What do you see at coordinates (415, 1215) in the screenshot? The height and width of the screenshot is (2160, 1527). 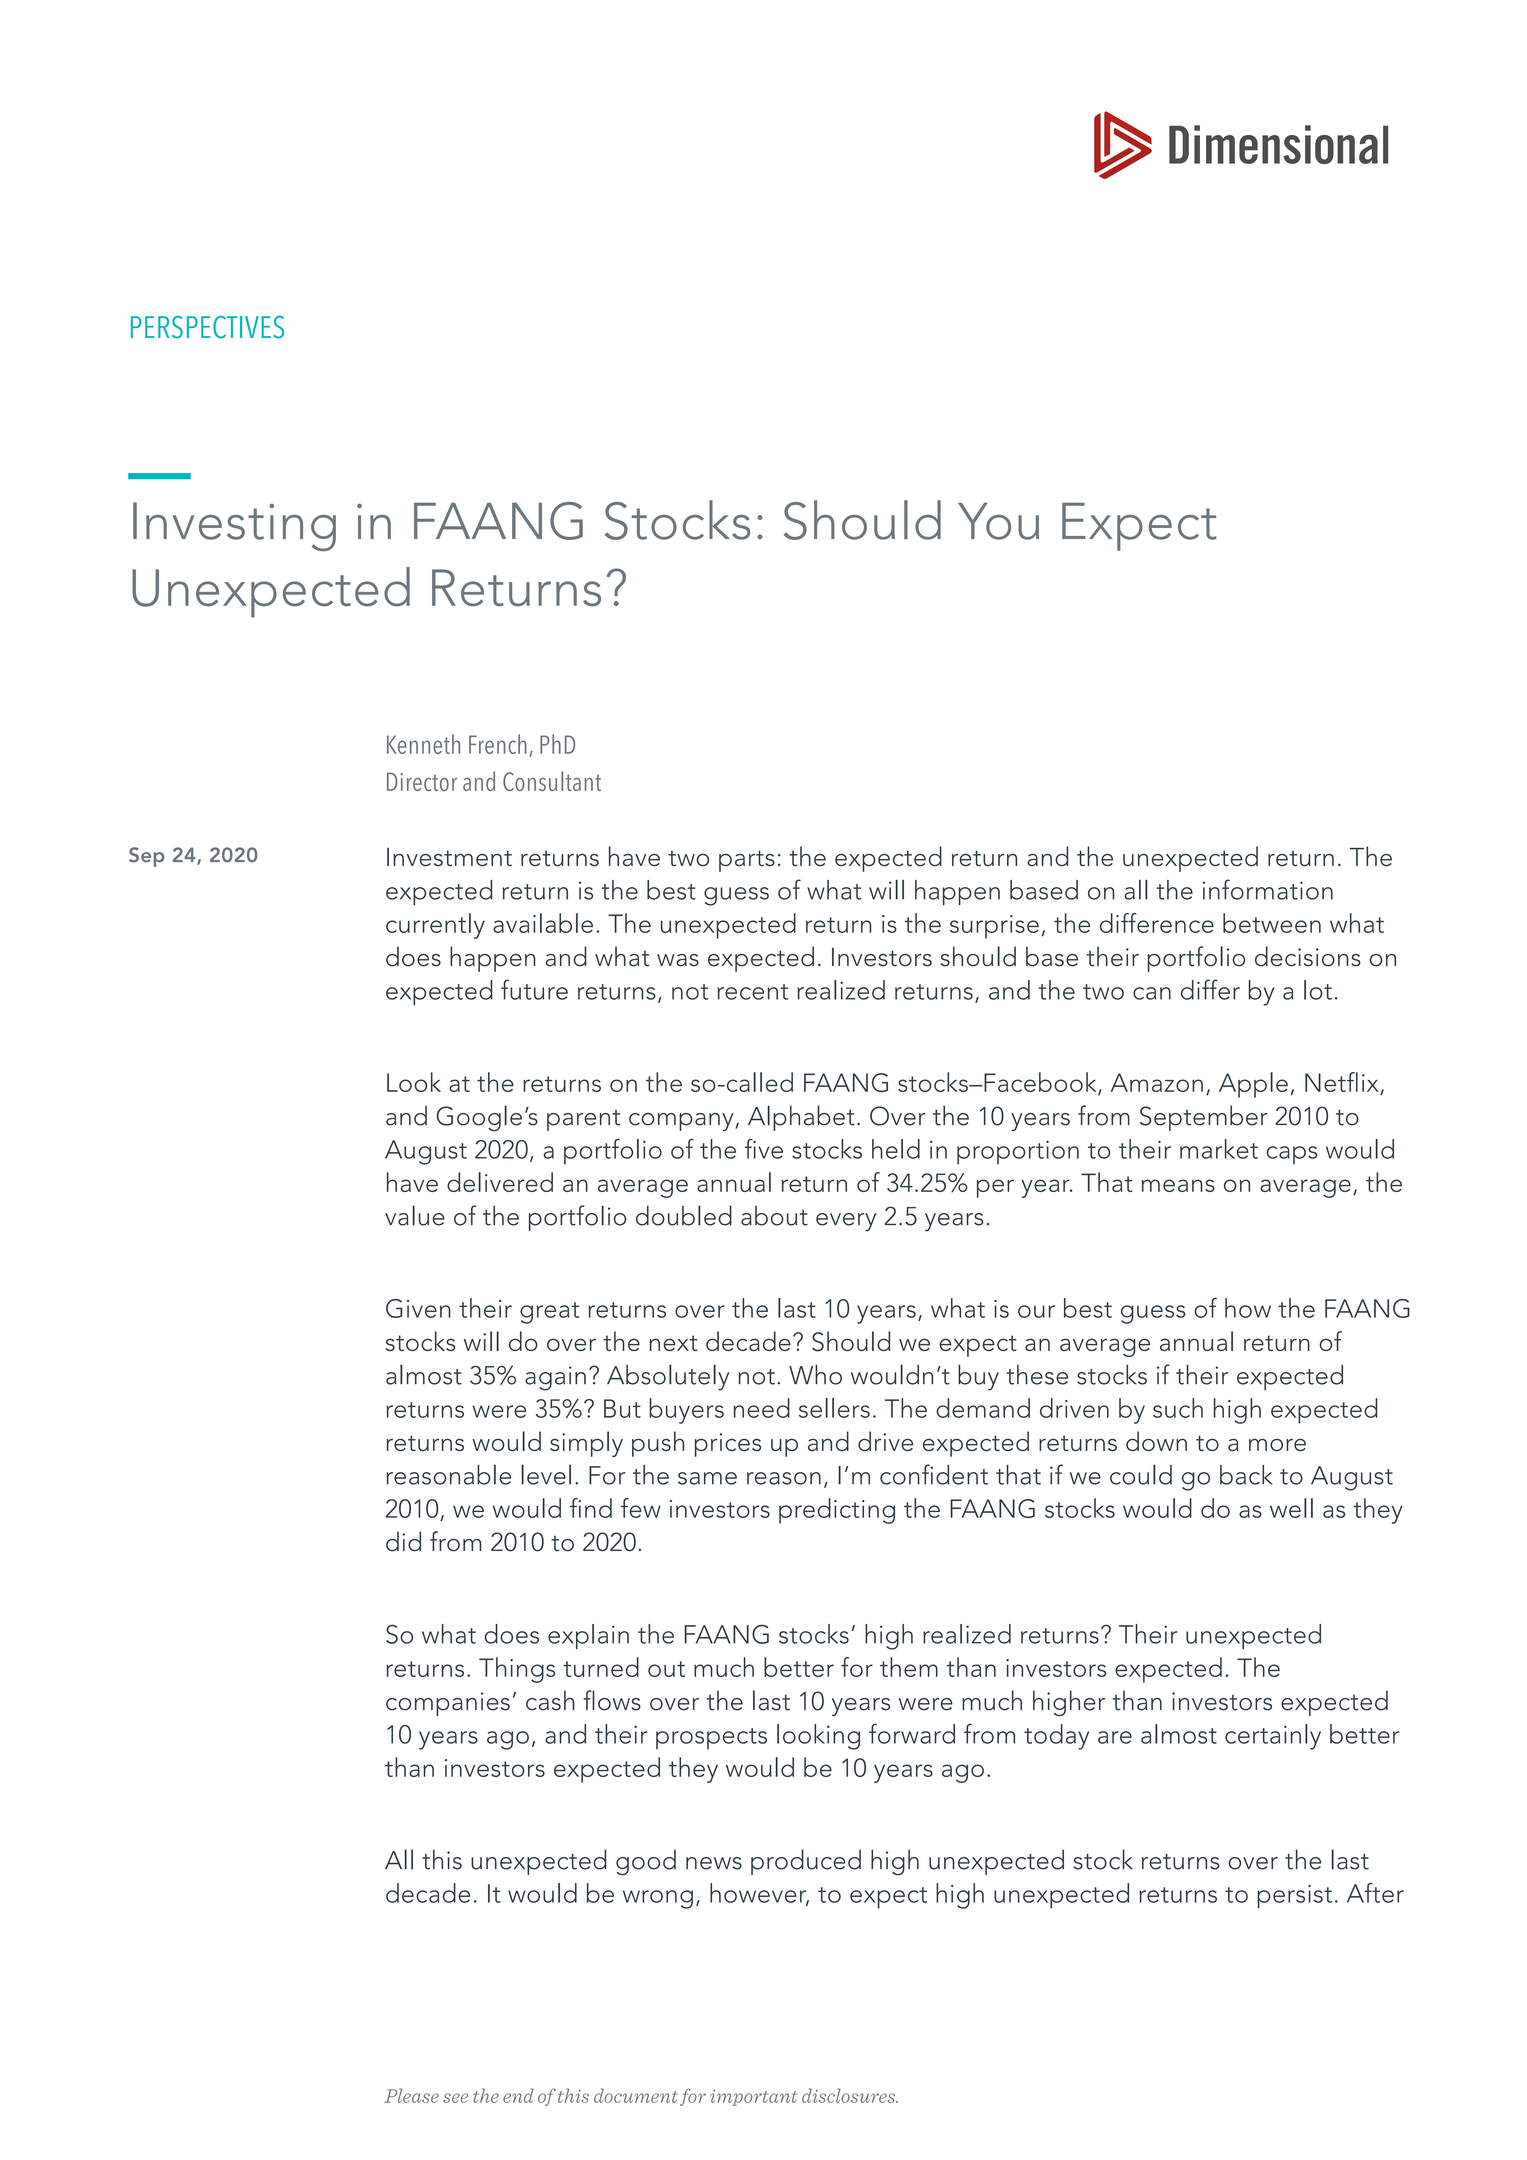 I see `value` at bounding box center [415, 1215].
